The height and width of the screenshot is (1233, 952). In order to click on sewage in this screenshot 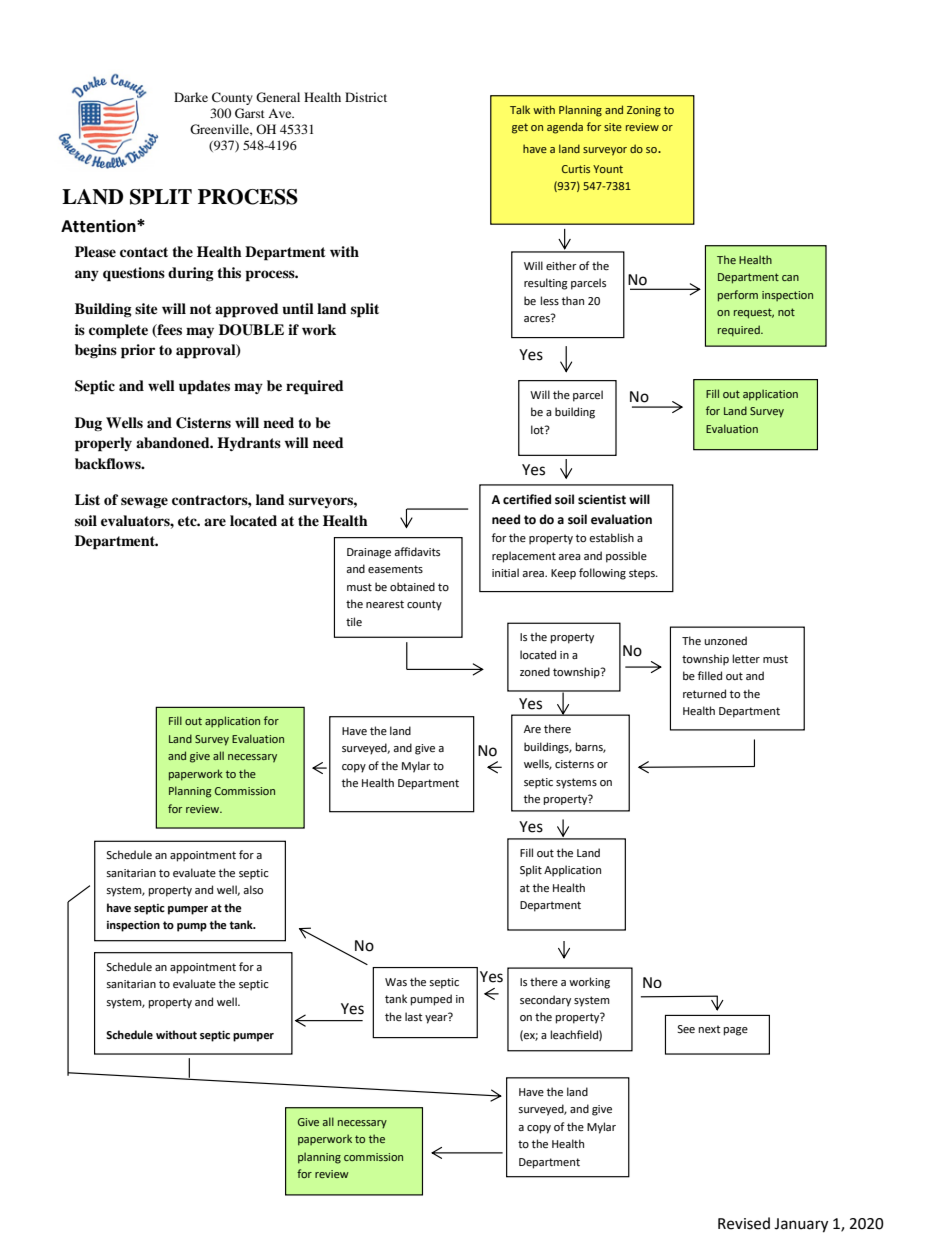, I will do `click(144, 502)`.
